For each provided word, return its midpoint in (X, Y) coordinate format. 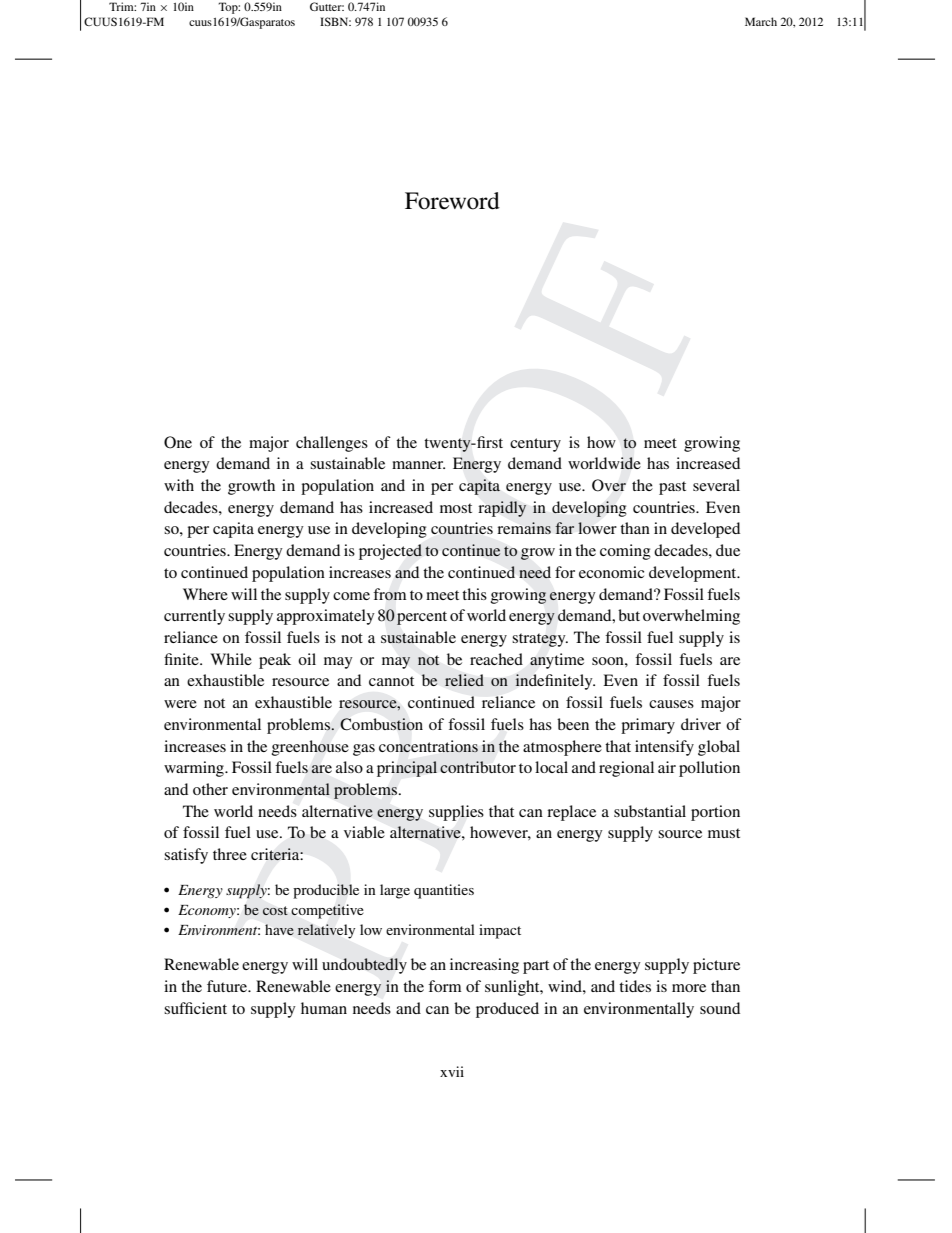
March (761, 21)
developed (705, 530)
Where (205, 594)
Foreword (452, 201)
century (535, 445)
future (228, 986)
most (456, 508)
